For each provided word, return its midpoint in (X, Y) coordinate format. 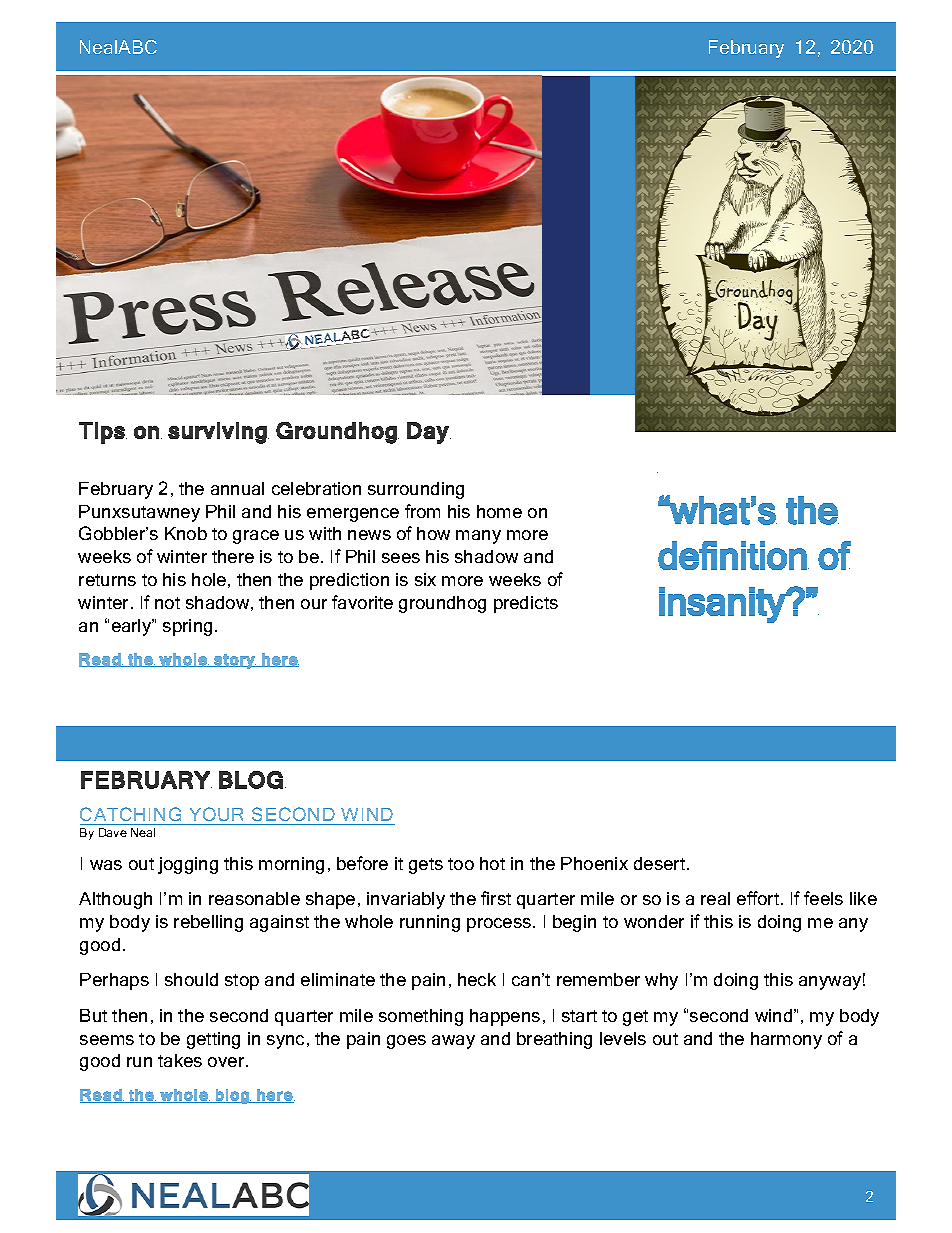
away (453, 1042)
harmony (786, 1040)
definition (732, 555)
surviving (217, 433)
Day (428, 433)
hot (492, 863)
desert (661, 863)
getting (213, 1040)
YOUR (217, 816)
